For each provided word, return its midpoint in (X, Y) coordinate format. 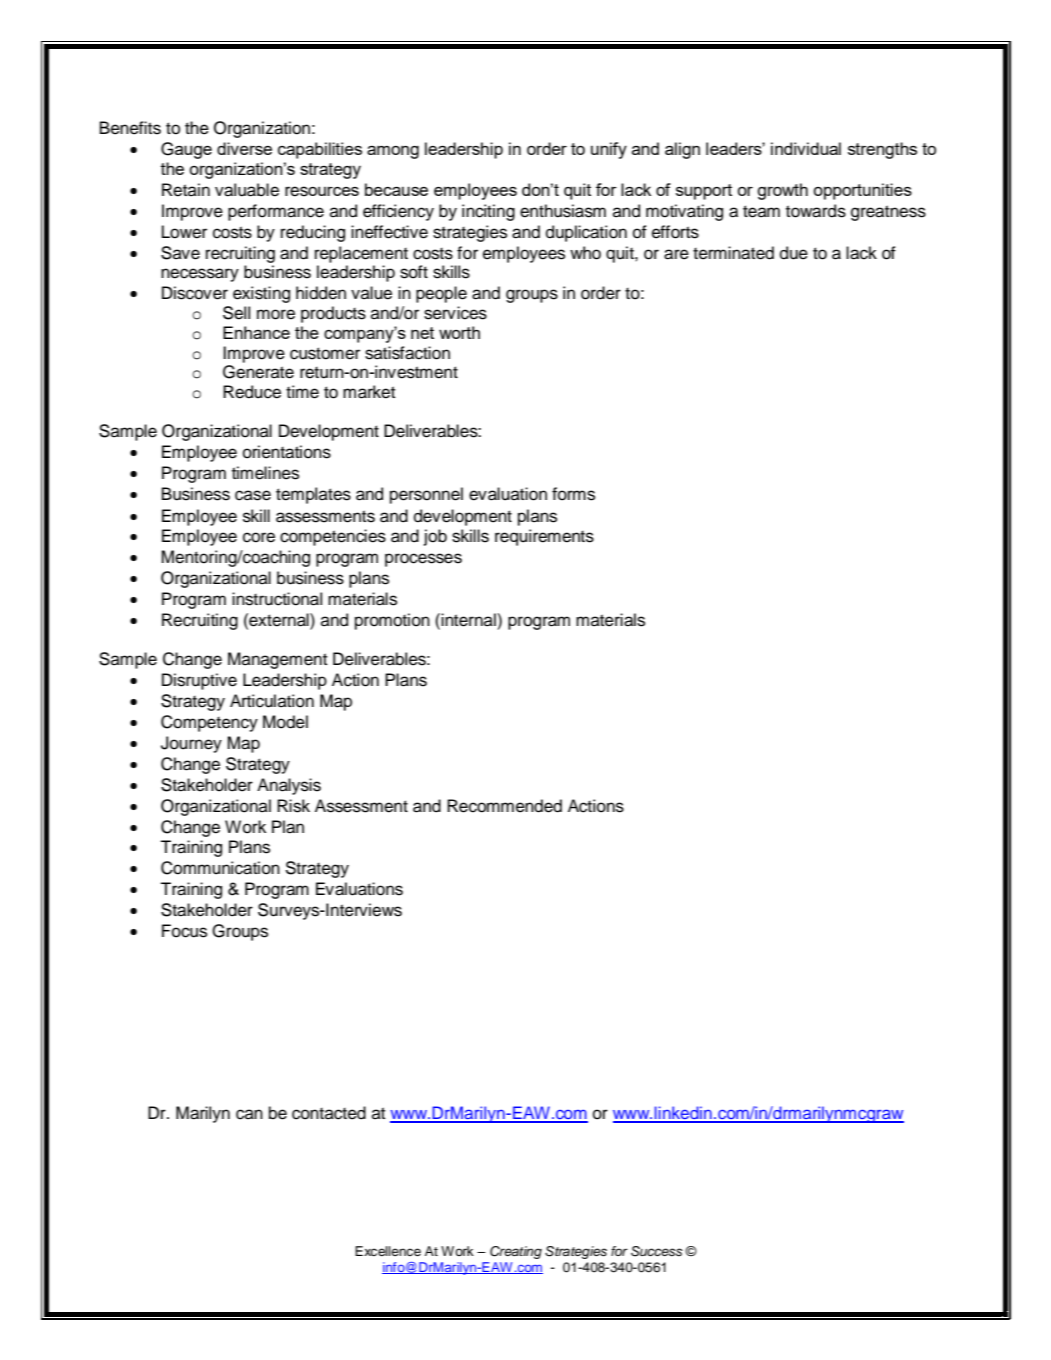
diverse (244, 148)
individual (806, 148)
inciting (488, 212)
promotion (392, 621)
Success (657, 1251)
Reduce (252, 392)
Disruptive (199, 681)
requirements (544, 537)
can (249, 1114)
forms (573, 494)
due (794, 253)
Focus (184, 931)
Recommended (504, 806)
